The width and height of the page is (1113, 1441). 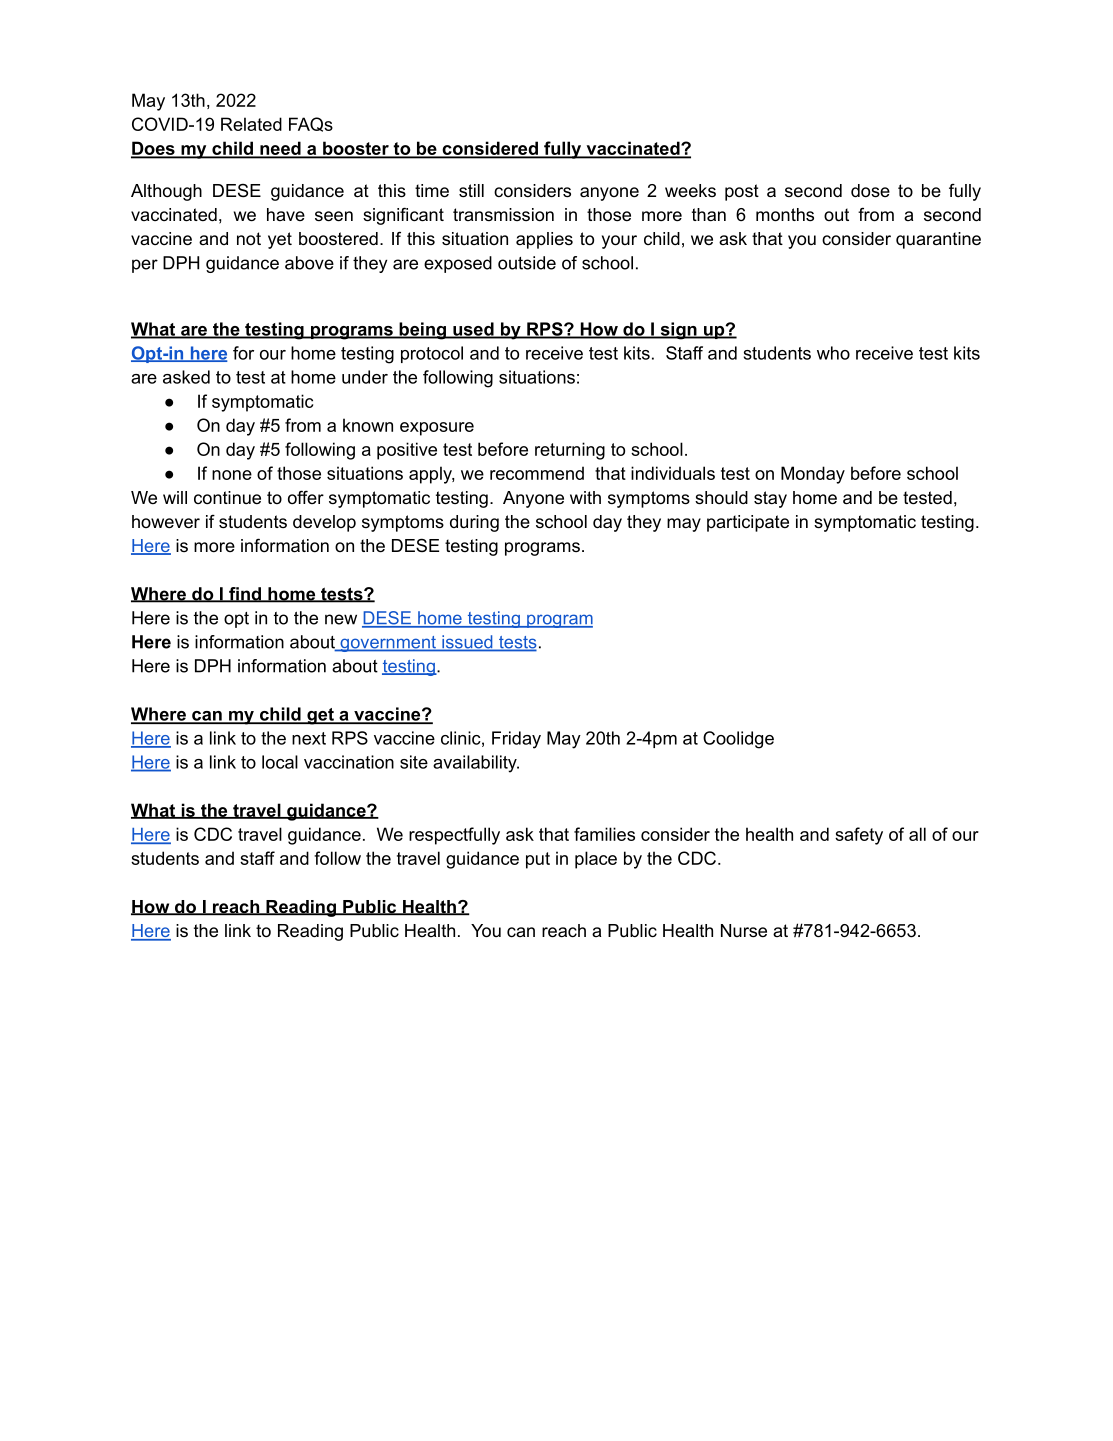 I want to click on still, so click(x=471, y=191).
